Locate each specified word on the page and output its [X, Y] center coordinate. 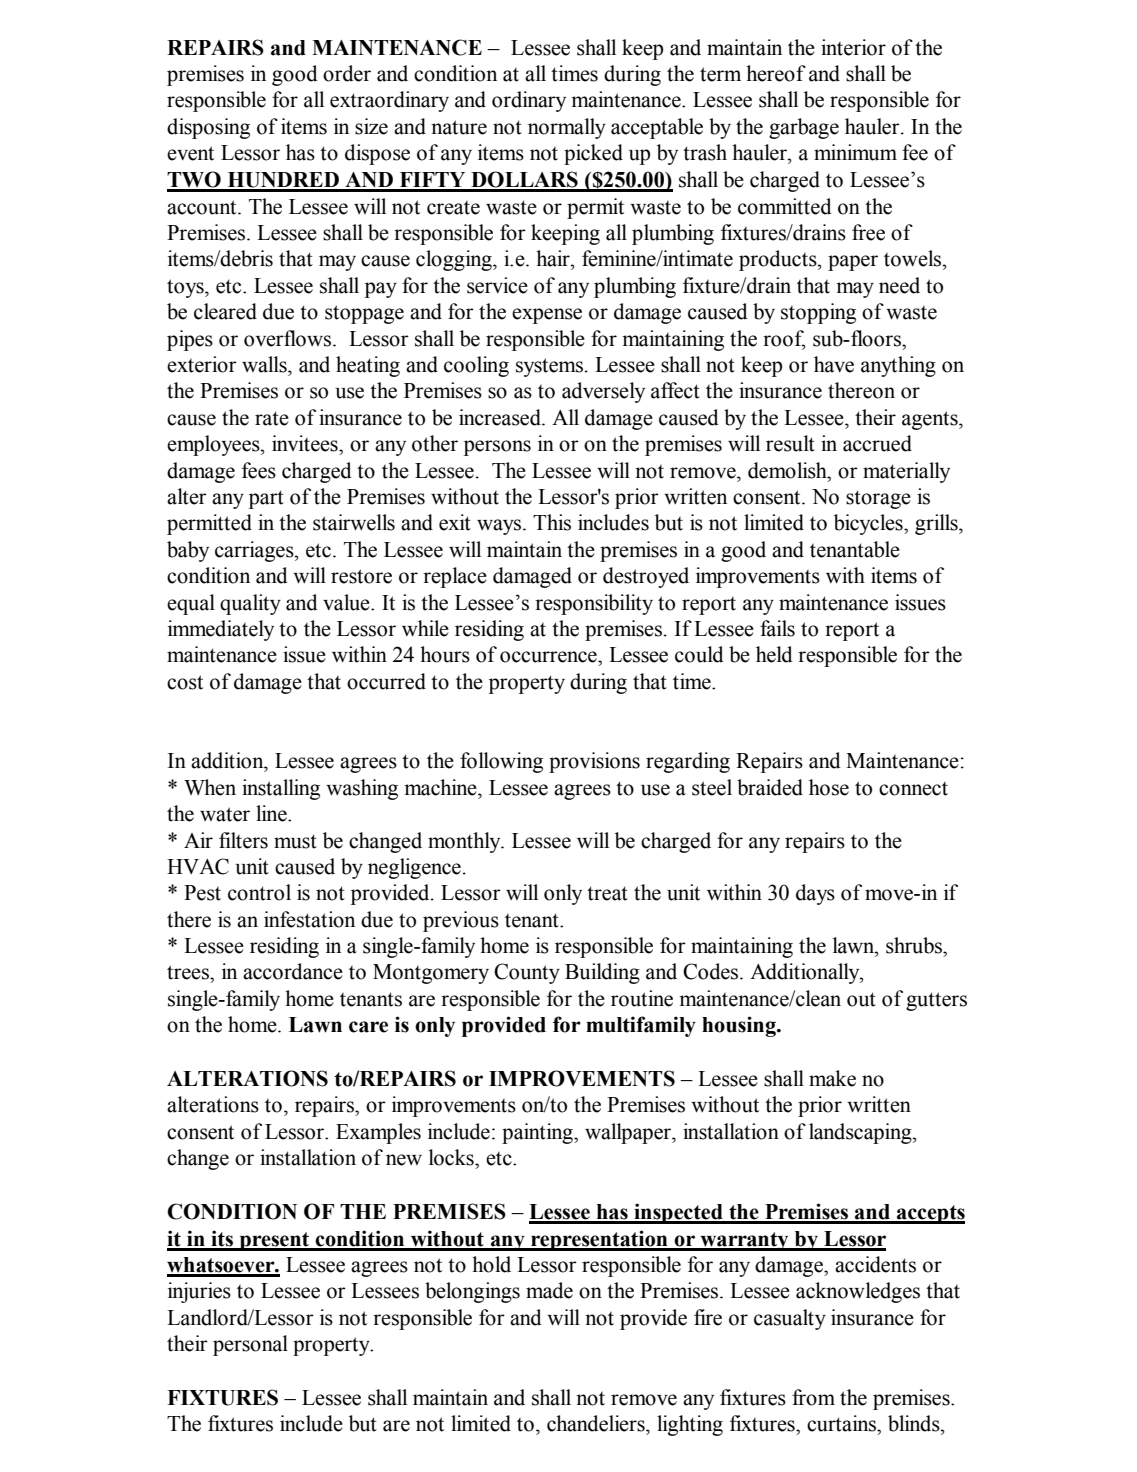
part [266, 499]
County [527, 973]
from [813, 1397]
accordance [293, 971]
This [552, 522]
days [815, 894]
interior [853, 47]
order [347, 73]
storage [878, 499]
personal [250, 1345]
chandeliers [597, 1423]
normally [567, 128]
